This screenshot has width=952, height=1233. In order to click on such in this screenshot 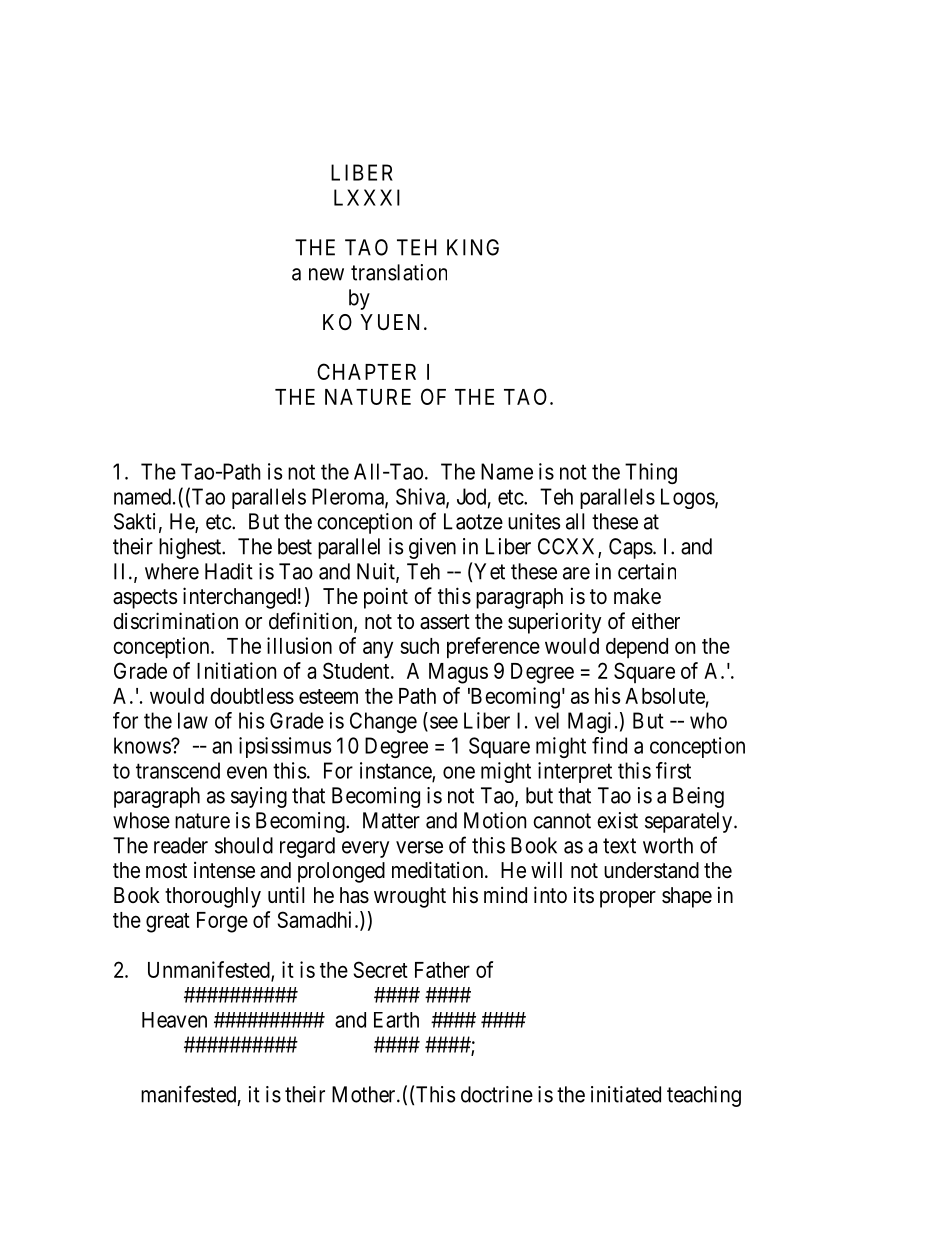, I will do `click(419, 646)`.
